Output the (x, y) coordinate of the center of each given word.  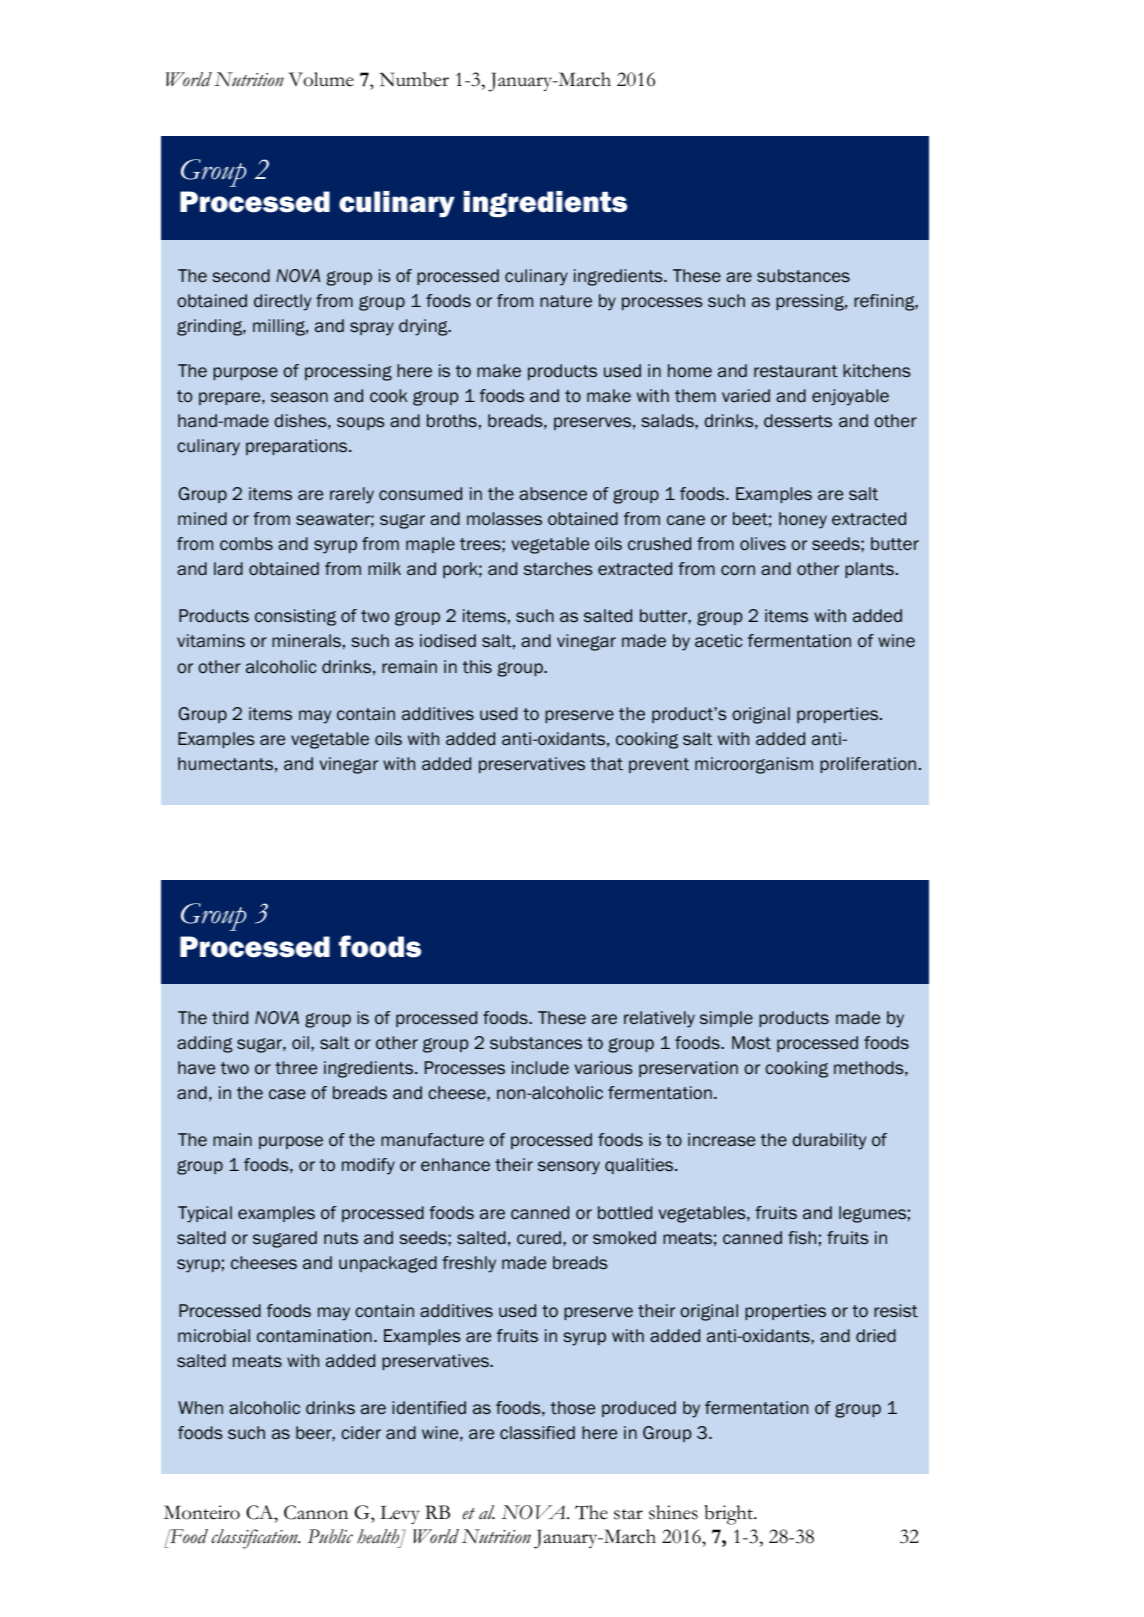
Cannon (316, 1512)
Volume (321, 79)
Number (414, 79)
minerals (306, 640)
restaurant (796, 371)
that (606, 764)
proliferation (868, 765)
